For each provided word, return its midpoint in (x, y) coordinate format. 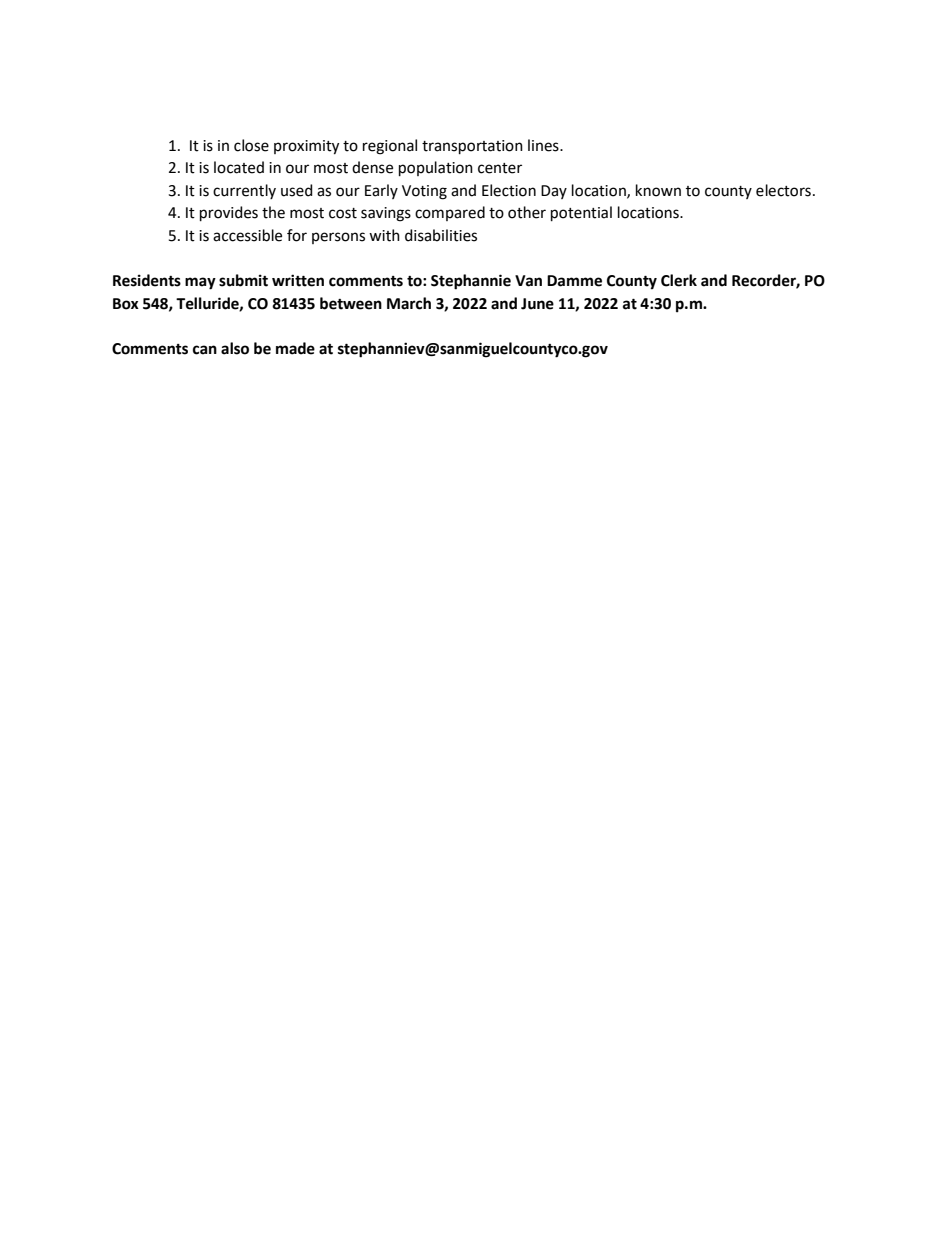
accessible (247, 235)
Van (528, 281)
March (409, 303)
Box (126, 304)
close (251, 145)
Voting (424, 192)
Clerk (679, 280)
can (205, 350)
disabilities (441, 235)
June (537, 304)
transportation (472, 147)
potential (581, 213)
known (658, 190)
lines (544, 145)
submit (243, 280)
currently (244, 191)
